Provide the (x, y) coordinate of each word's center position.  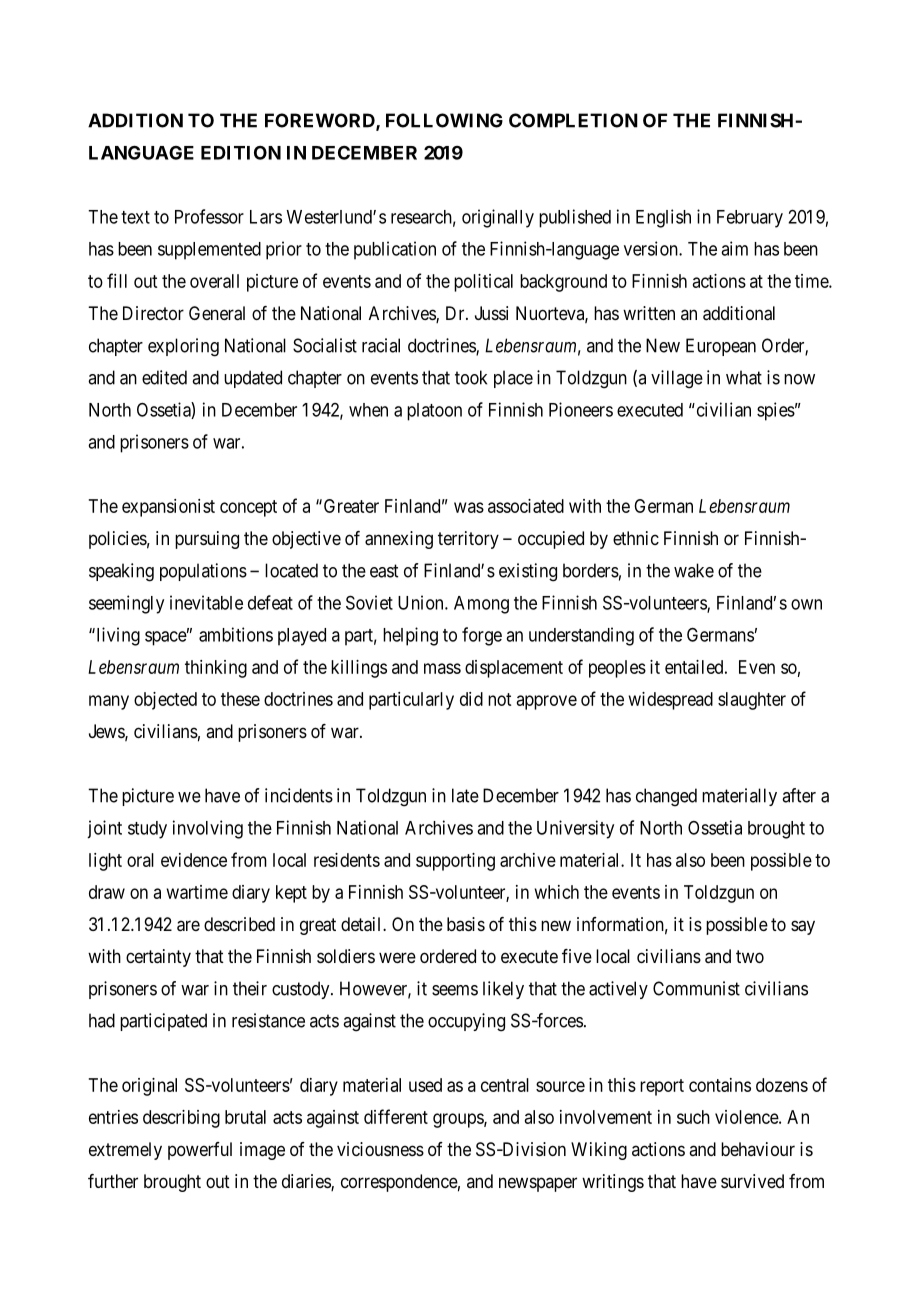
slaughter (752, 701)
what (744, 377)
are (188, 926)
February (750, 219)
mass (442, 668)
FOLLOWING (444, 120)
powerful (200, 1151)
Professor (209, 216)
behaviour (758, 1149)
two (750, 956)
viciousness (380, 1149)
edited (164, 377)
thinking (216, 669)
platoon (434, 412)
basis (466, 924)
